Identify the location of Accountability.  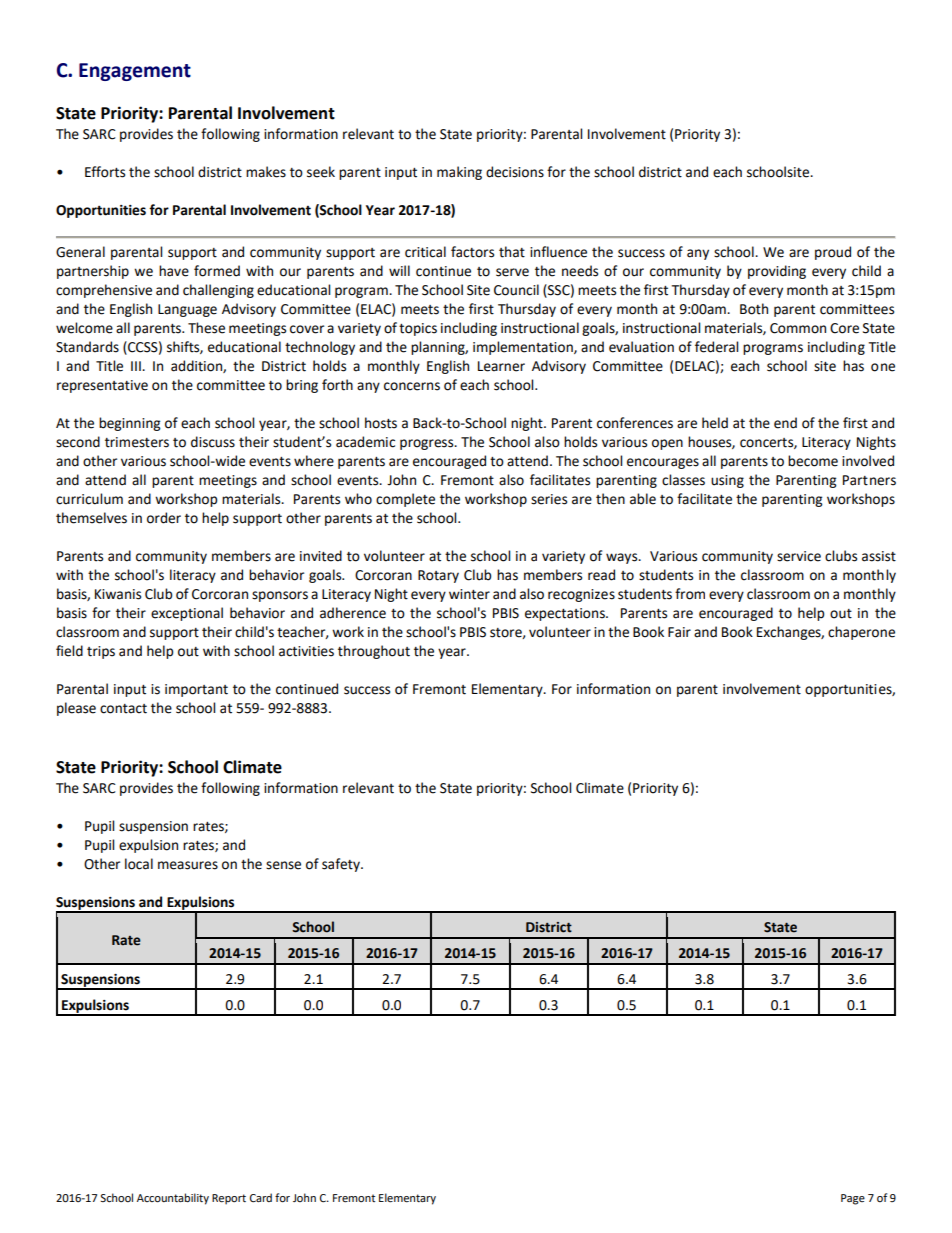
(173, 1199).
